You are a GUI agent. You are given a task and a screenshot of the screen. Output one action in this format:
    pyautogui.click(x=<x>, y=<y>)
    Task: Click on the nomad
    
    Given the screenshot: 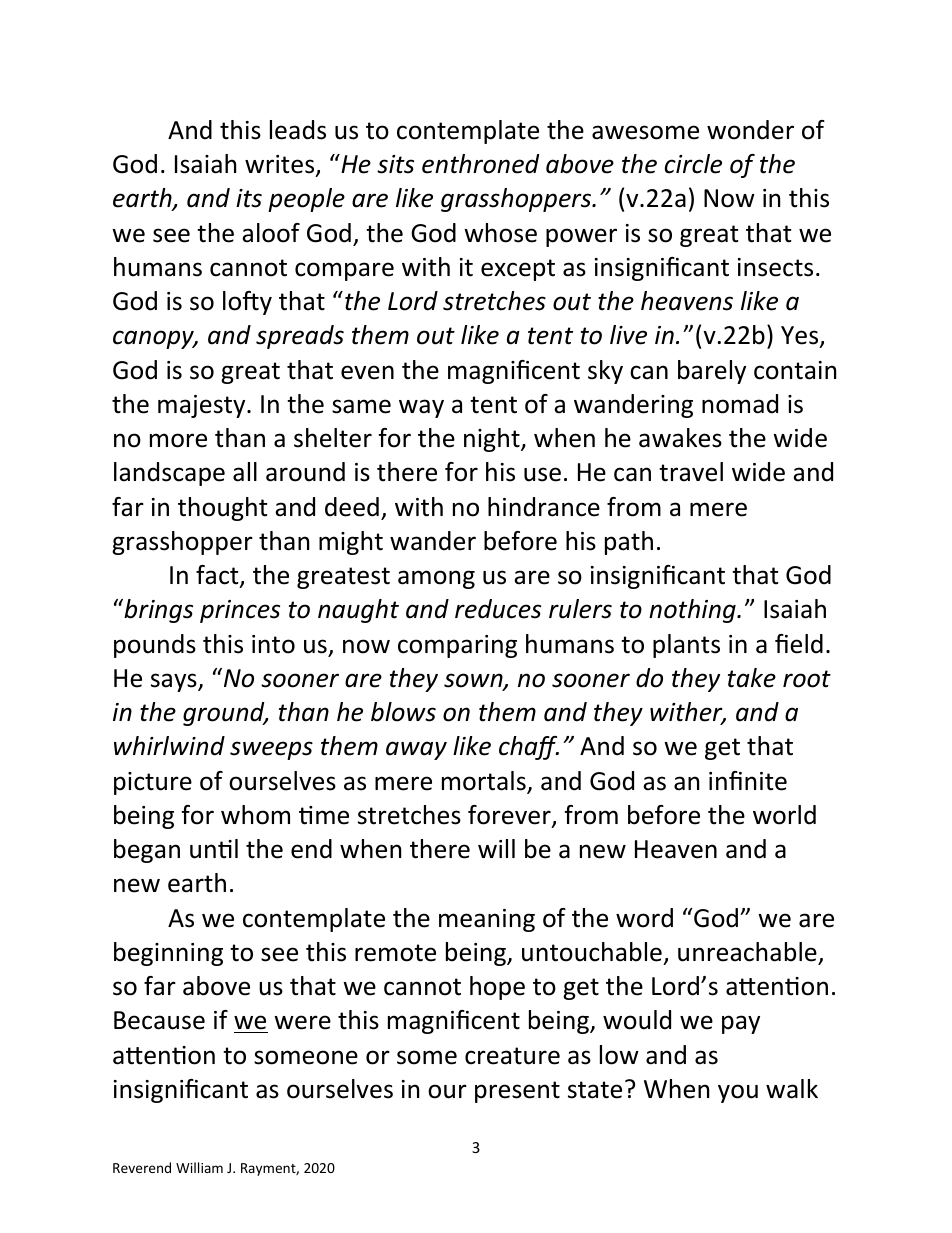 What is the action you would take?
    pyautogui.click(x=740, y=404)
